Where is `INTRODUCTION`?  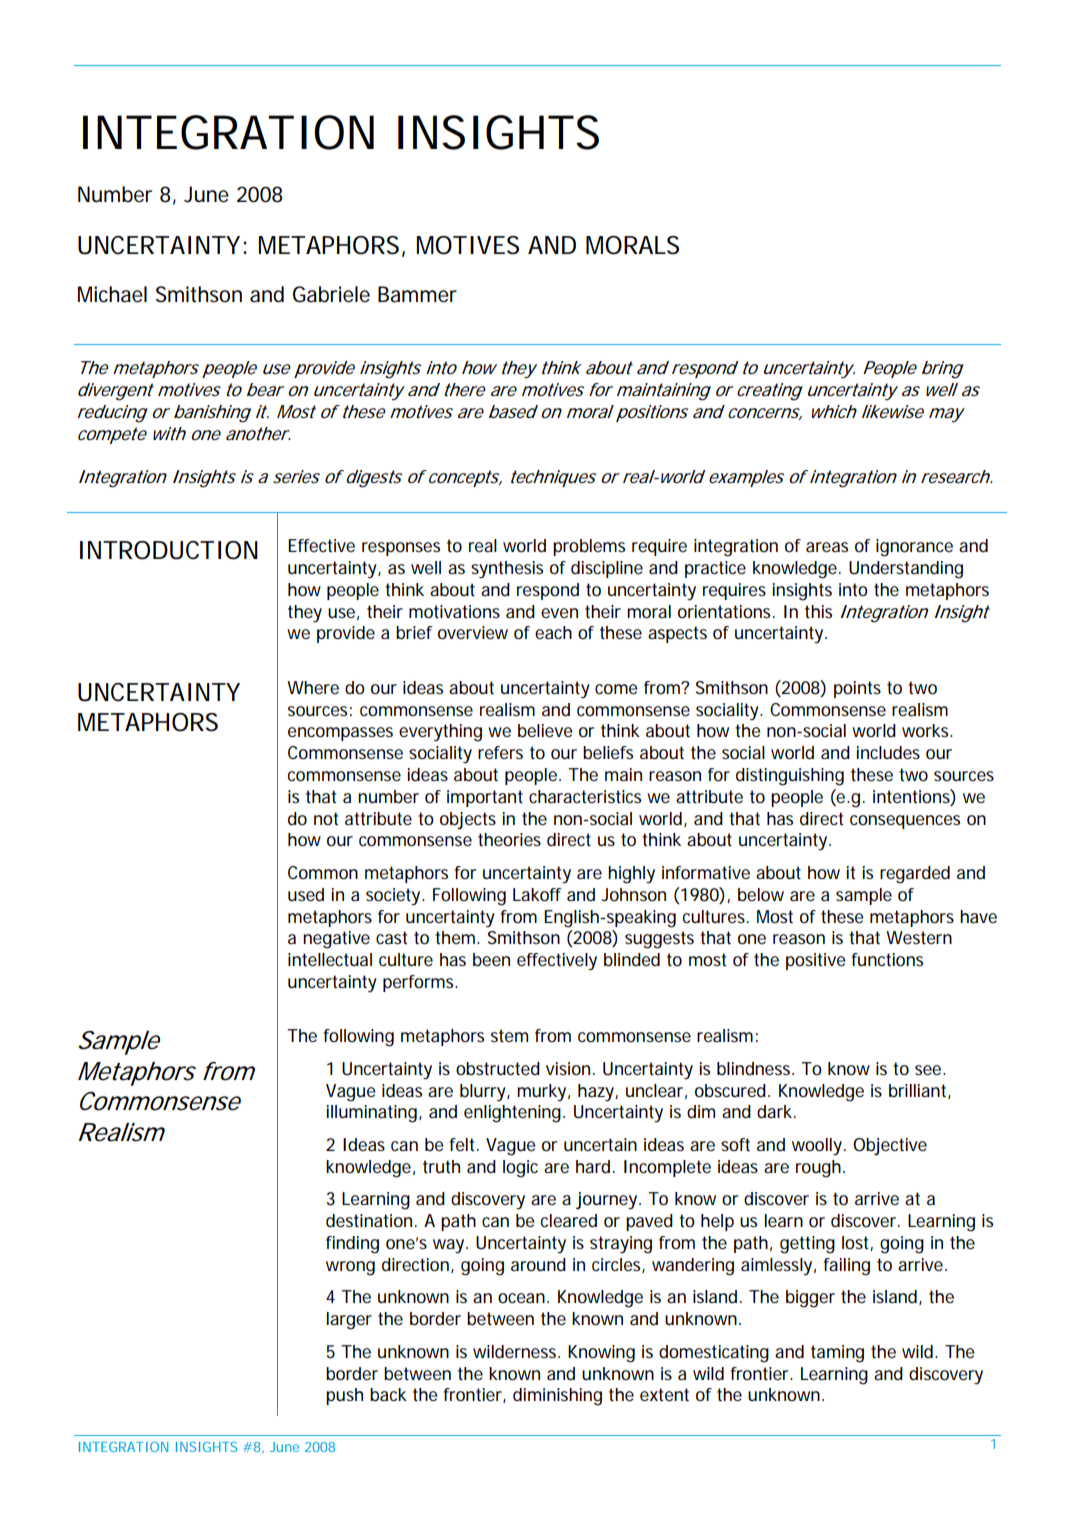 INTRODUCTION is located at coordinates (169, 550).
